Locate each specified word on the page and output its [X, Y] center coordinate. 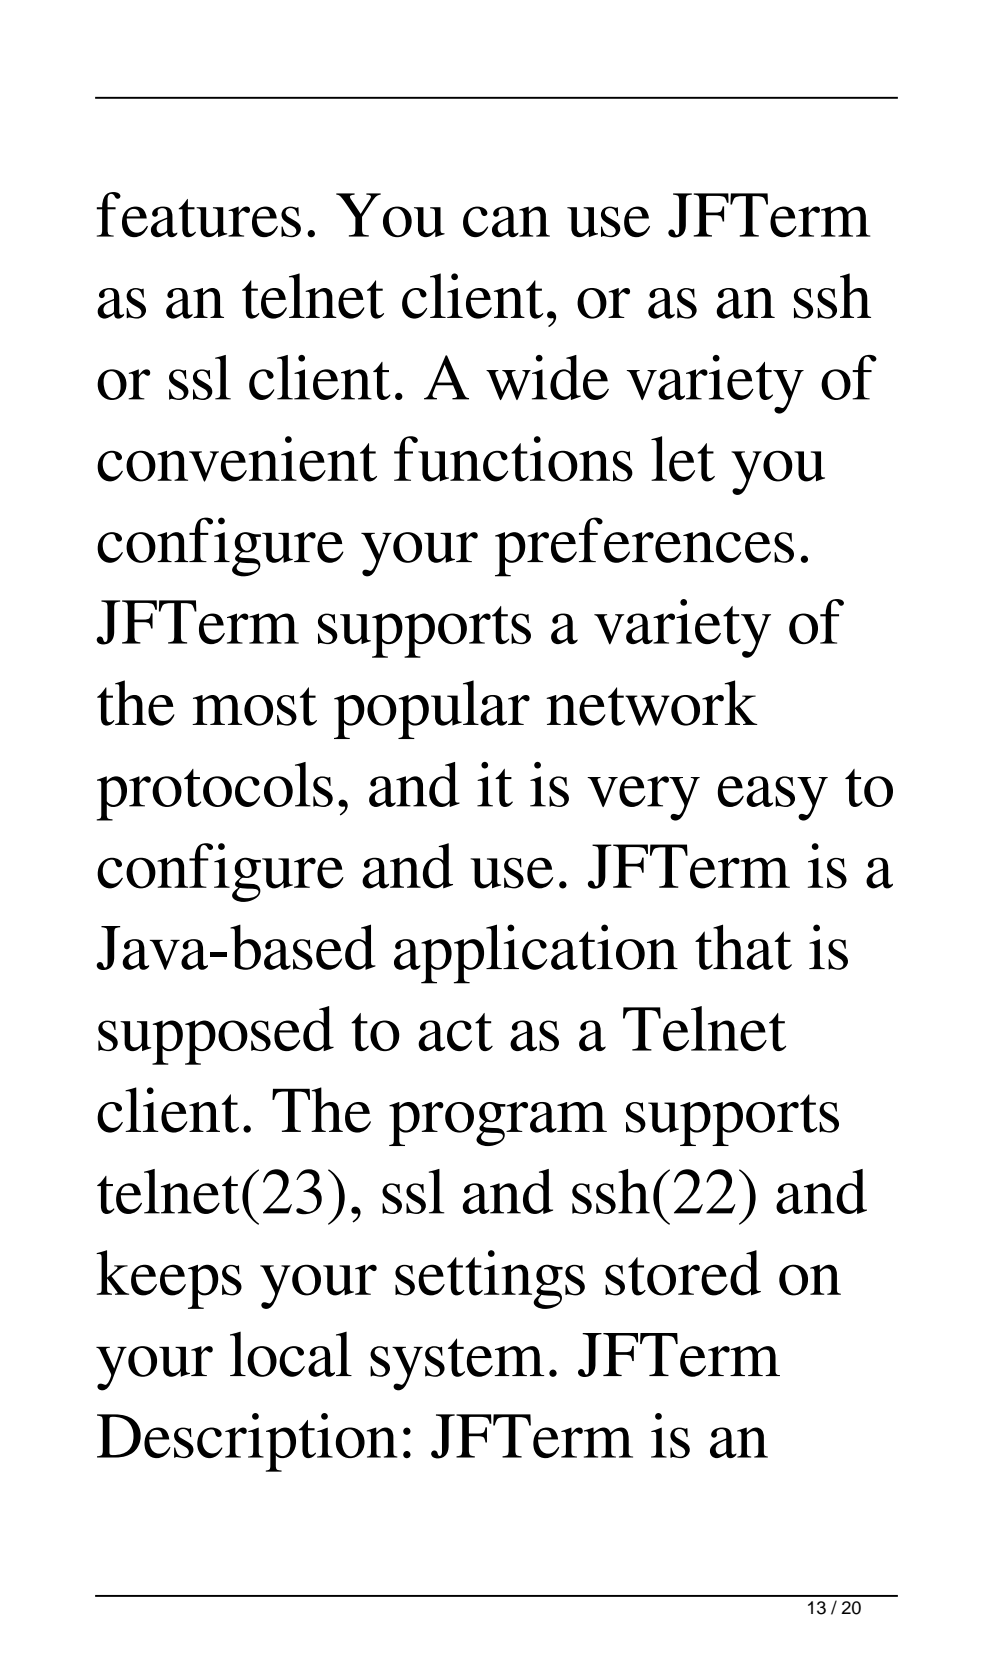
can [506, 221]
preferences [644, 547]
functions [513, 459]
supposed [216, 1035]
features [198, 214]
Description [247, 1442]
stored [683, 1273]
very [643, 798]
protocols [215, 791]
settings [490, 1279]
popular [432, 709]
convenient [237, 459]
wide [547, 377]
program [498, 1124]
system [457, 1364]
